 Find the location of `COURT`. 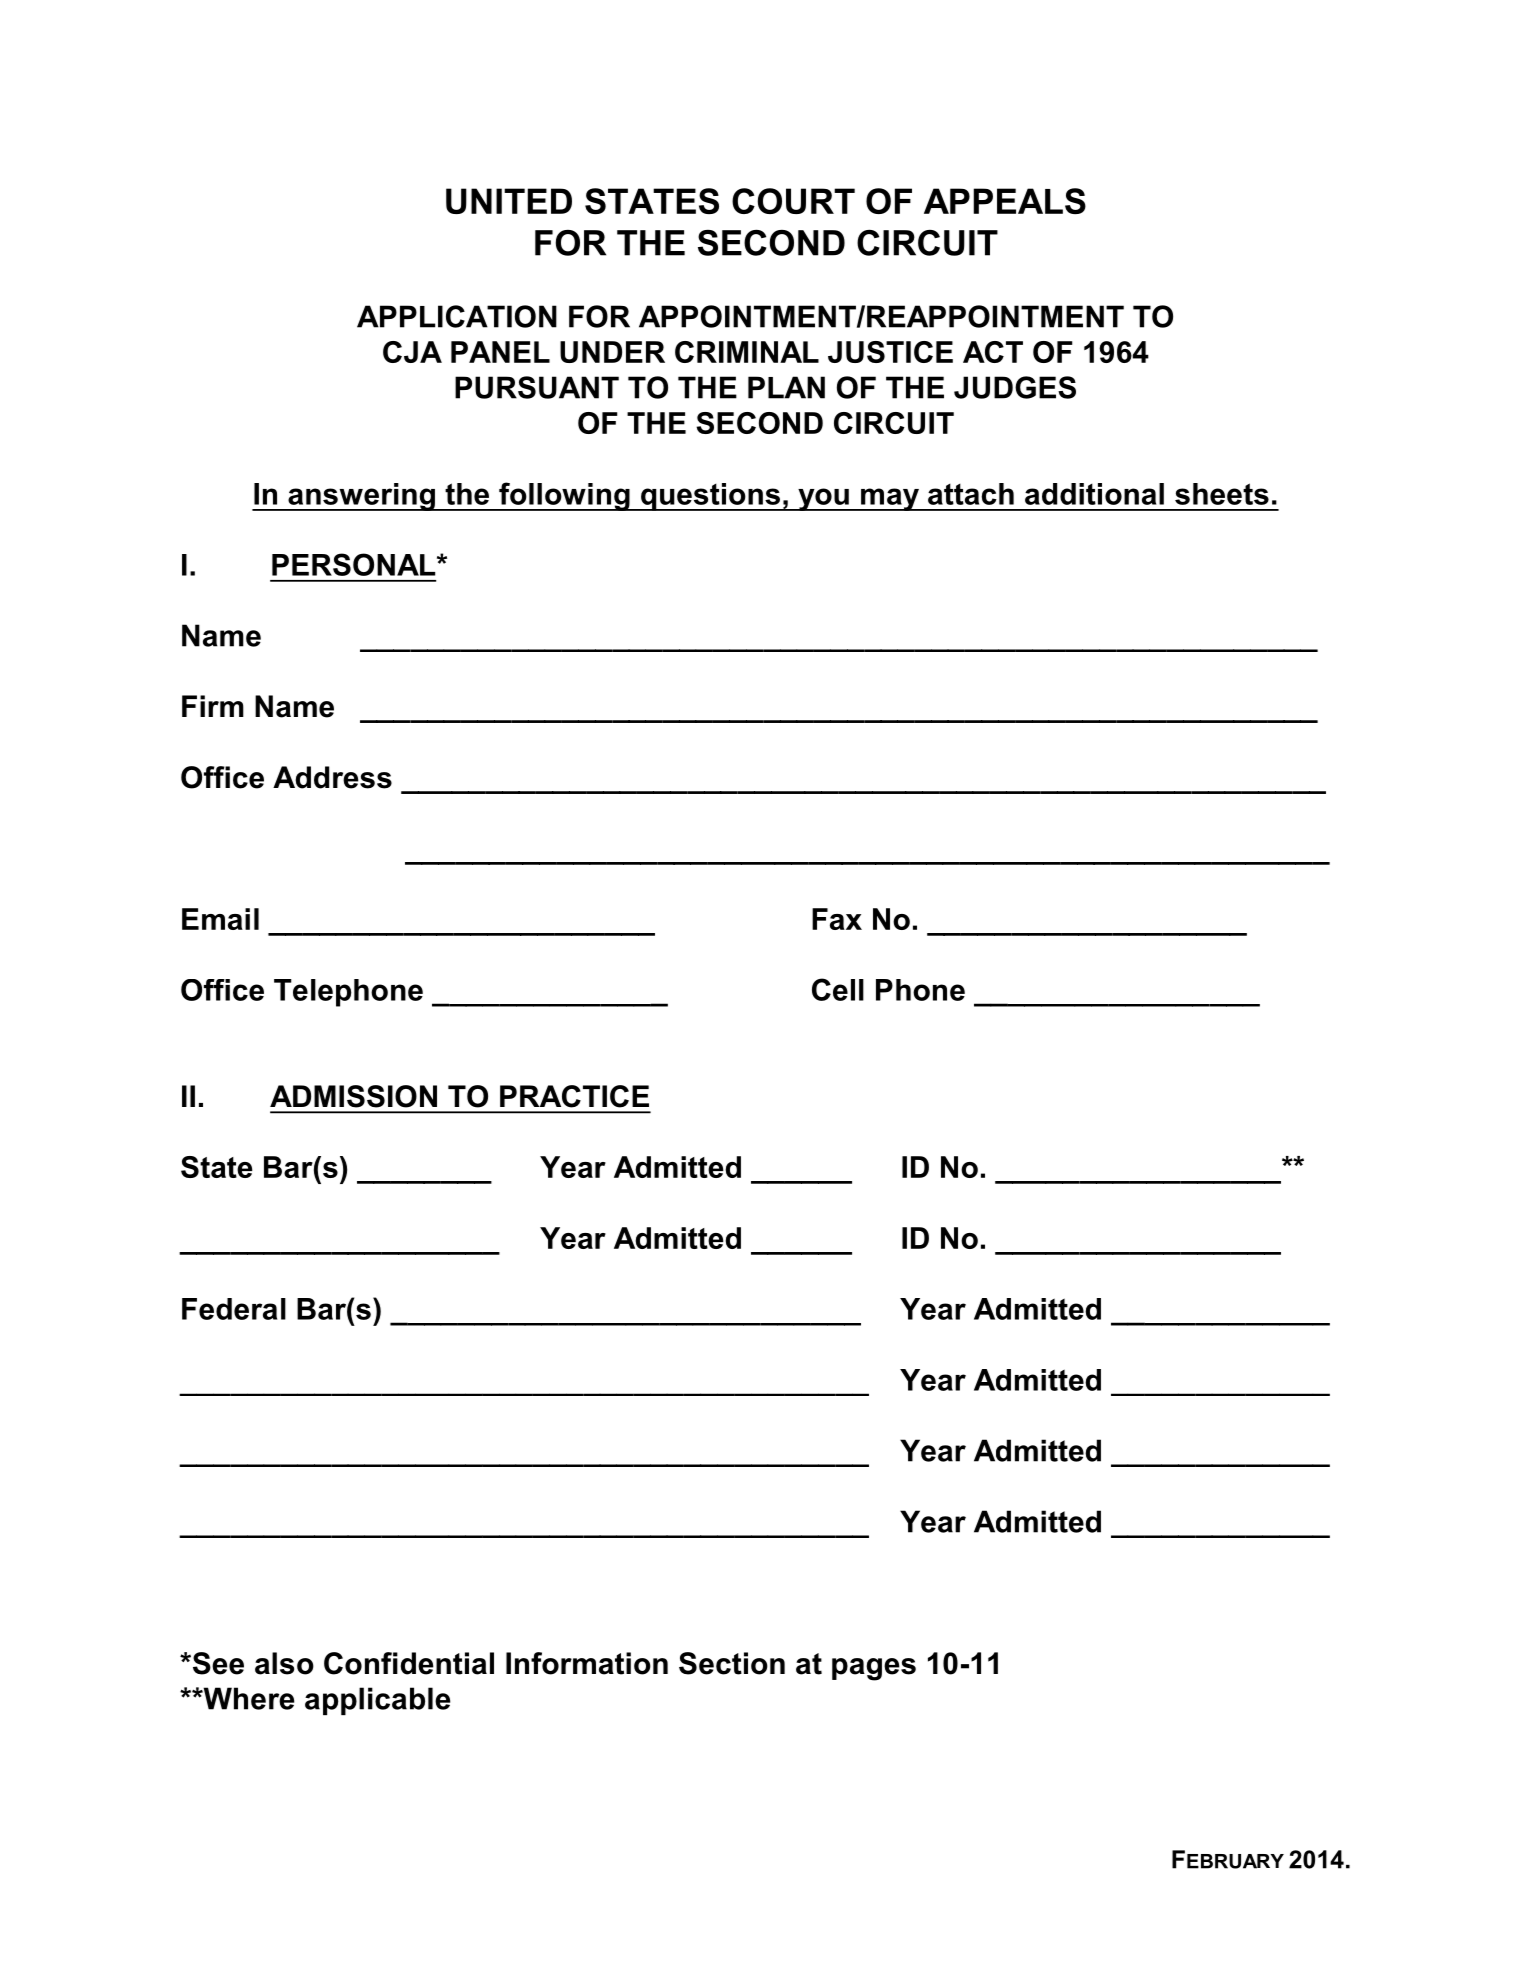

COURT is located at coordinates (793, 201).
